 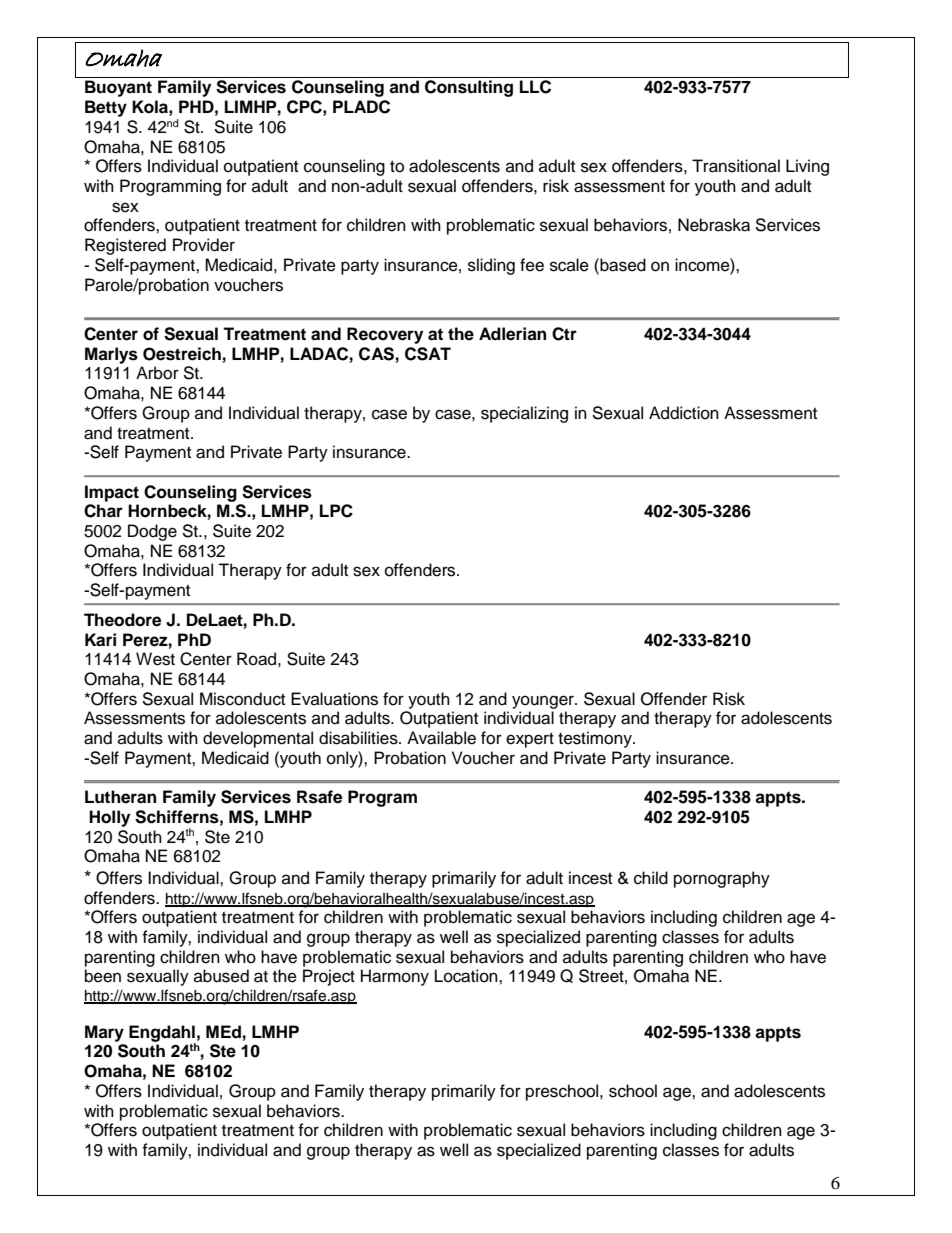 What do you see at coordinates (469, 88) in the screenshot?
I see `Consulting` at bounding box center [469, 88].
